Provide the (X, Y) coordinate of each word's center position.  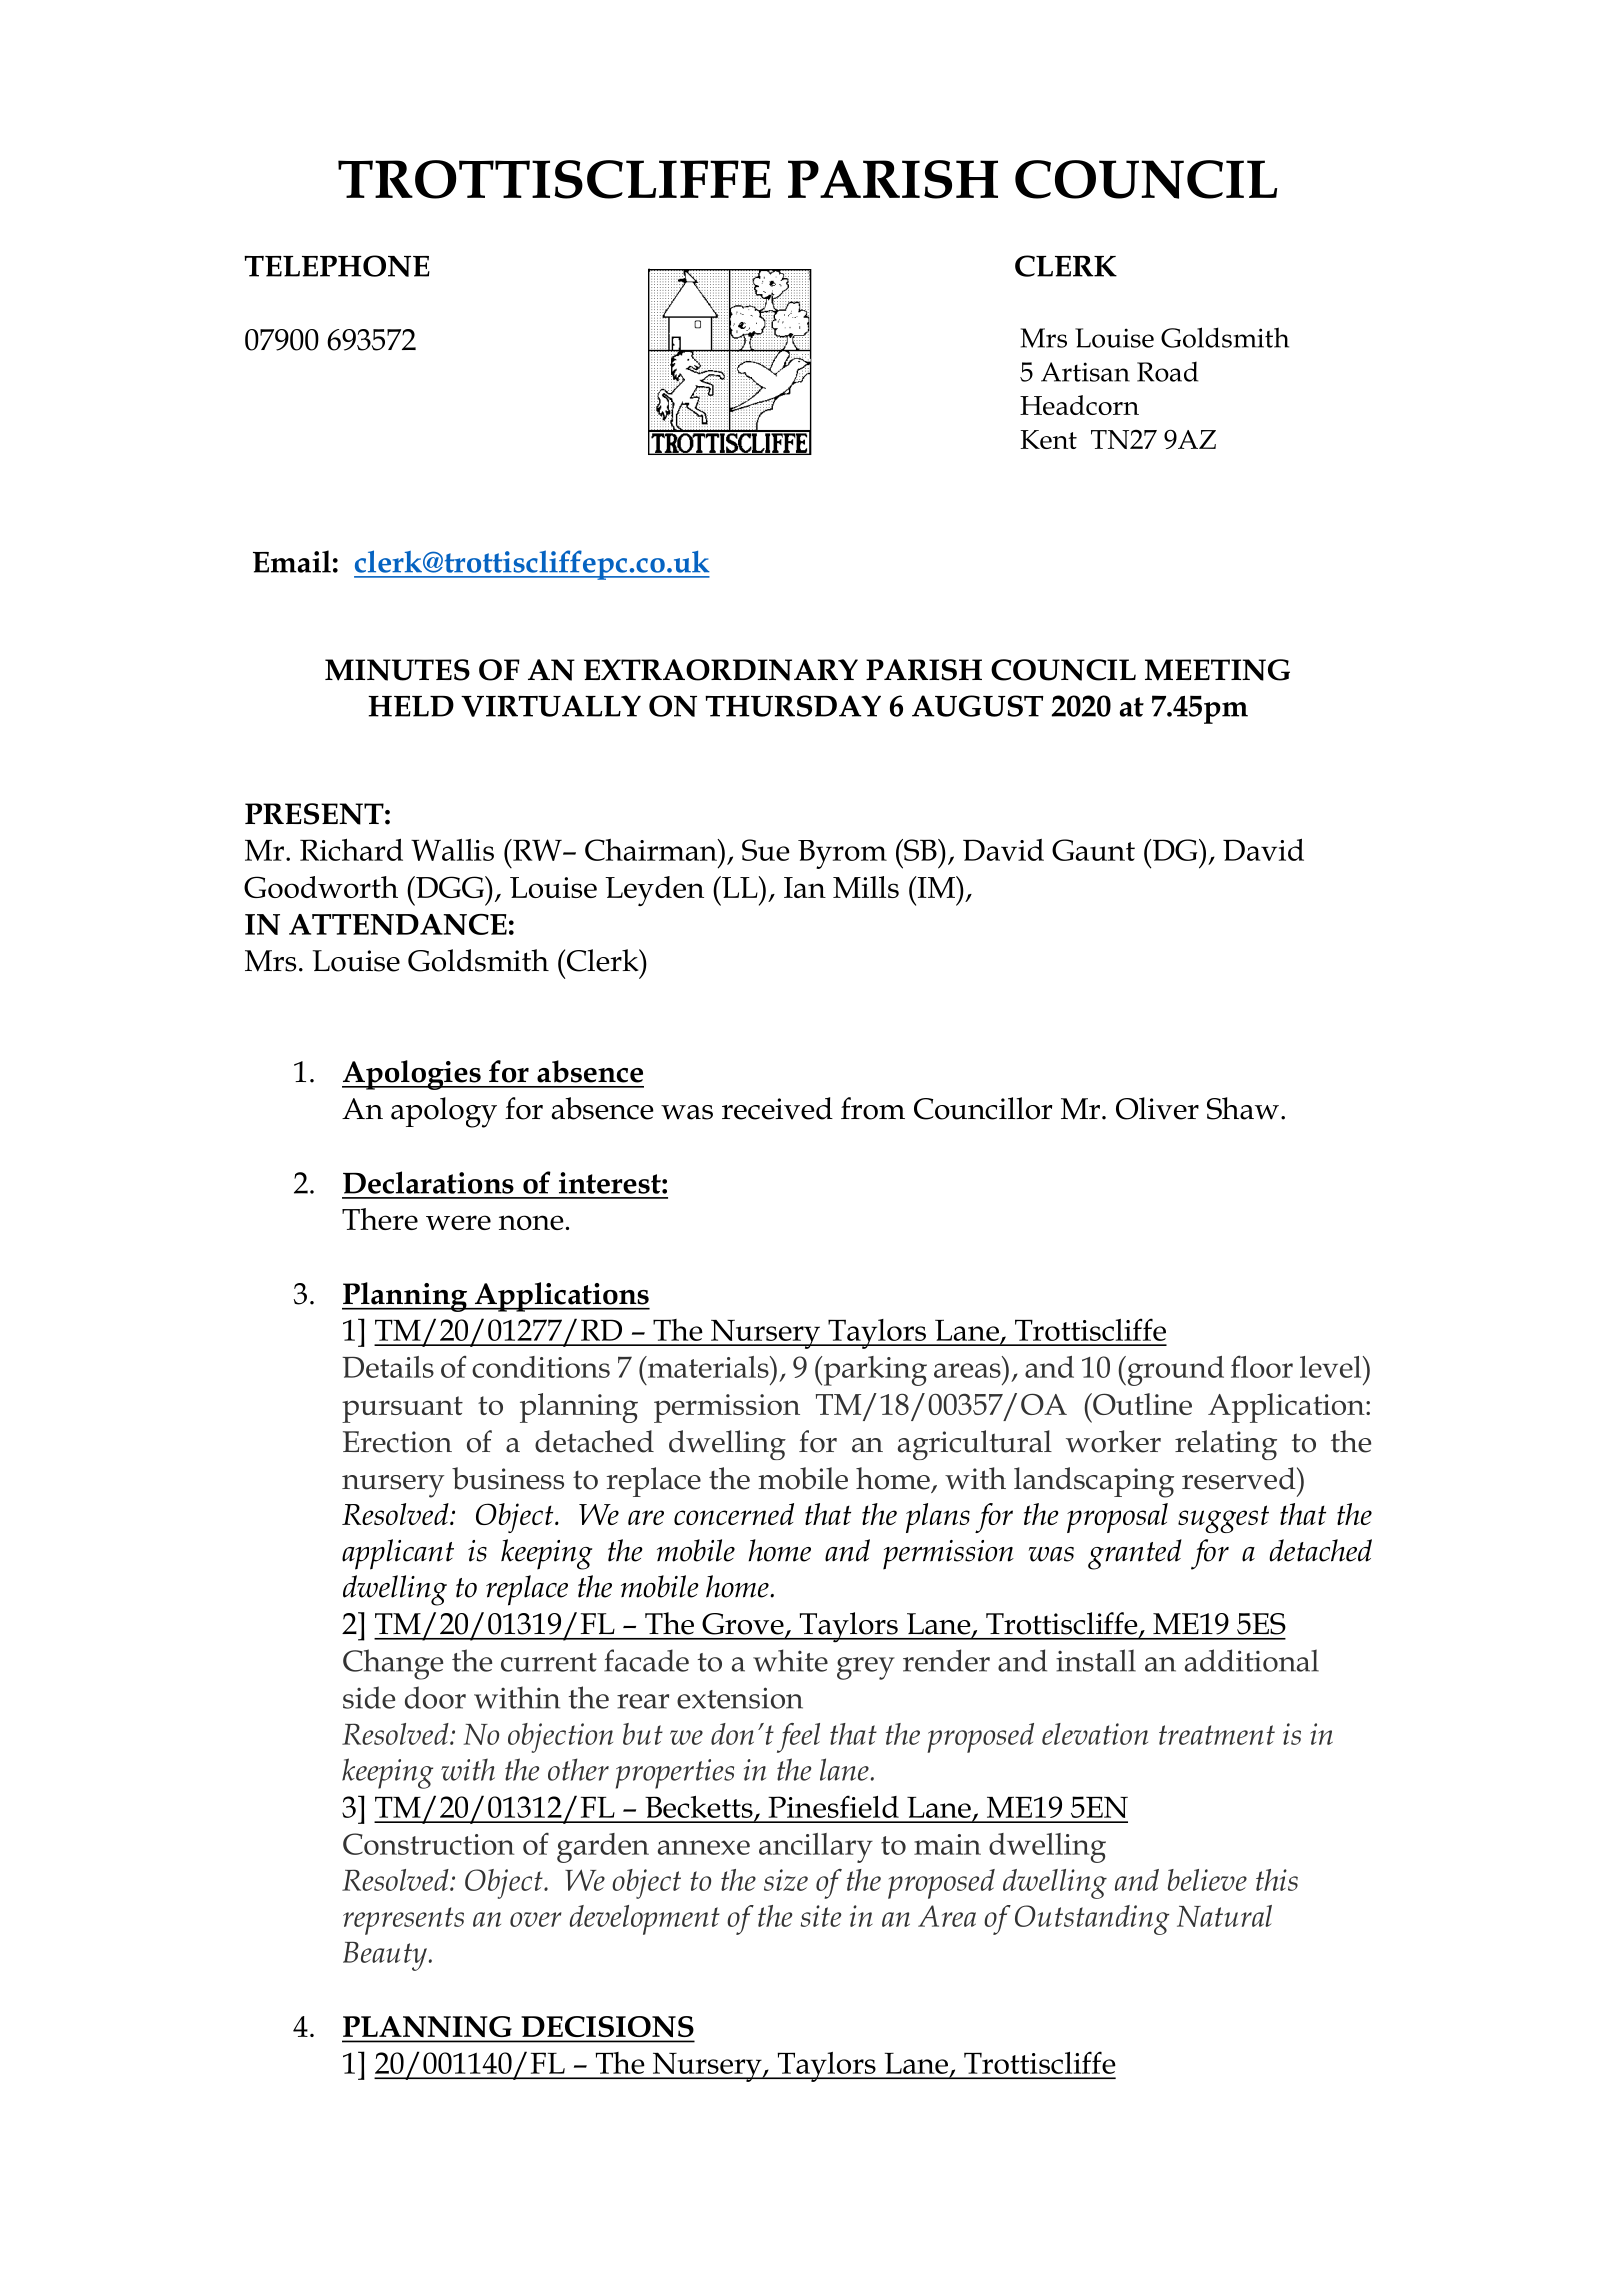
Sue (766, 850)
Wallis (452, 850)
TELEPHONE (337, 266)
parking (874, 1371)
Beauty (385, 1956)
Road (1167, 371)
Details (388, 1367)
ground (1174, 1371)
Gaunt (1093, 850)
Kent (1048, 439)
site (821, 1916)
